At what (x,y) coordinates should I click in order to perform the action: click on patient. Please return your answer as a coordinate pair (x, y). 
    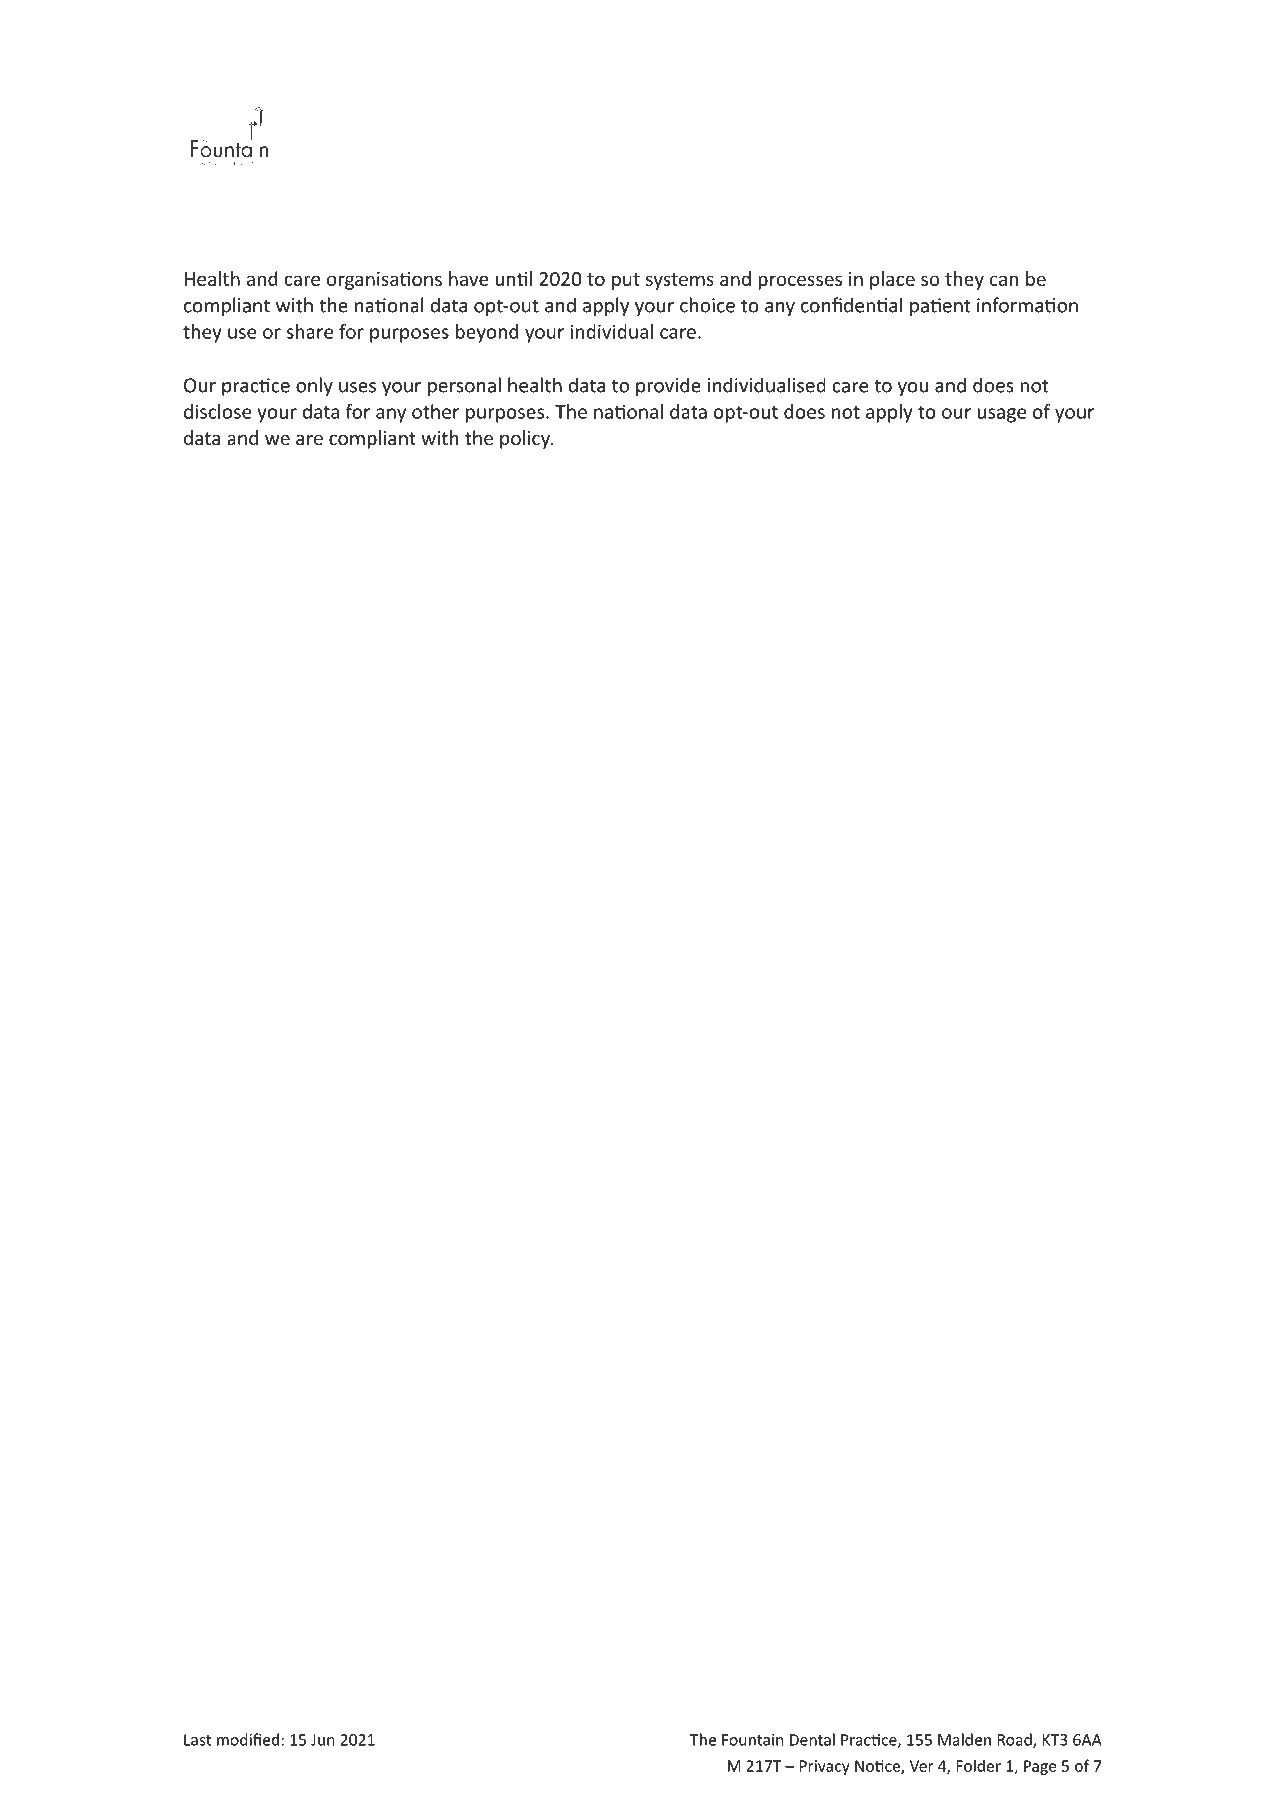
    Looking at the image, I should click on (940, 307).
